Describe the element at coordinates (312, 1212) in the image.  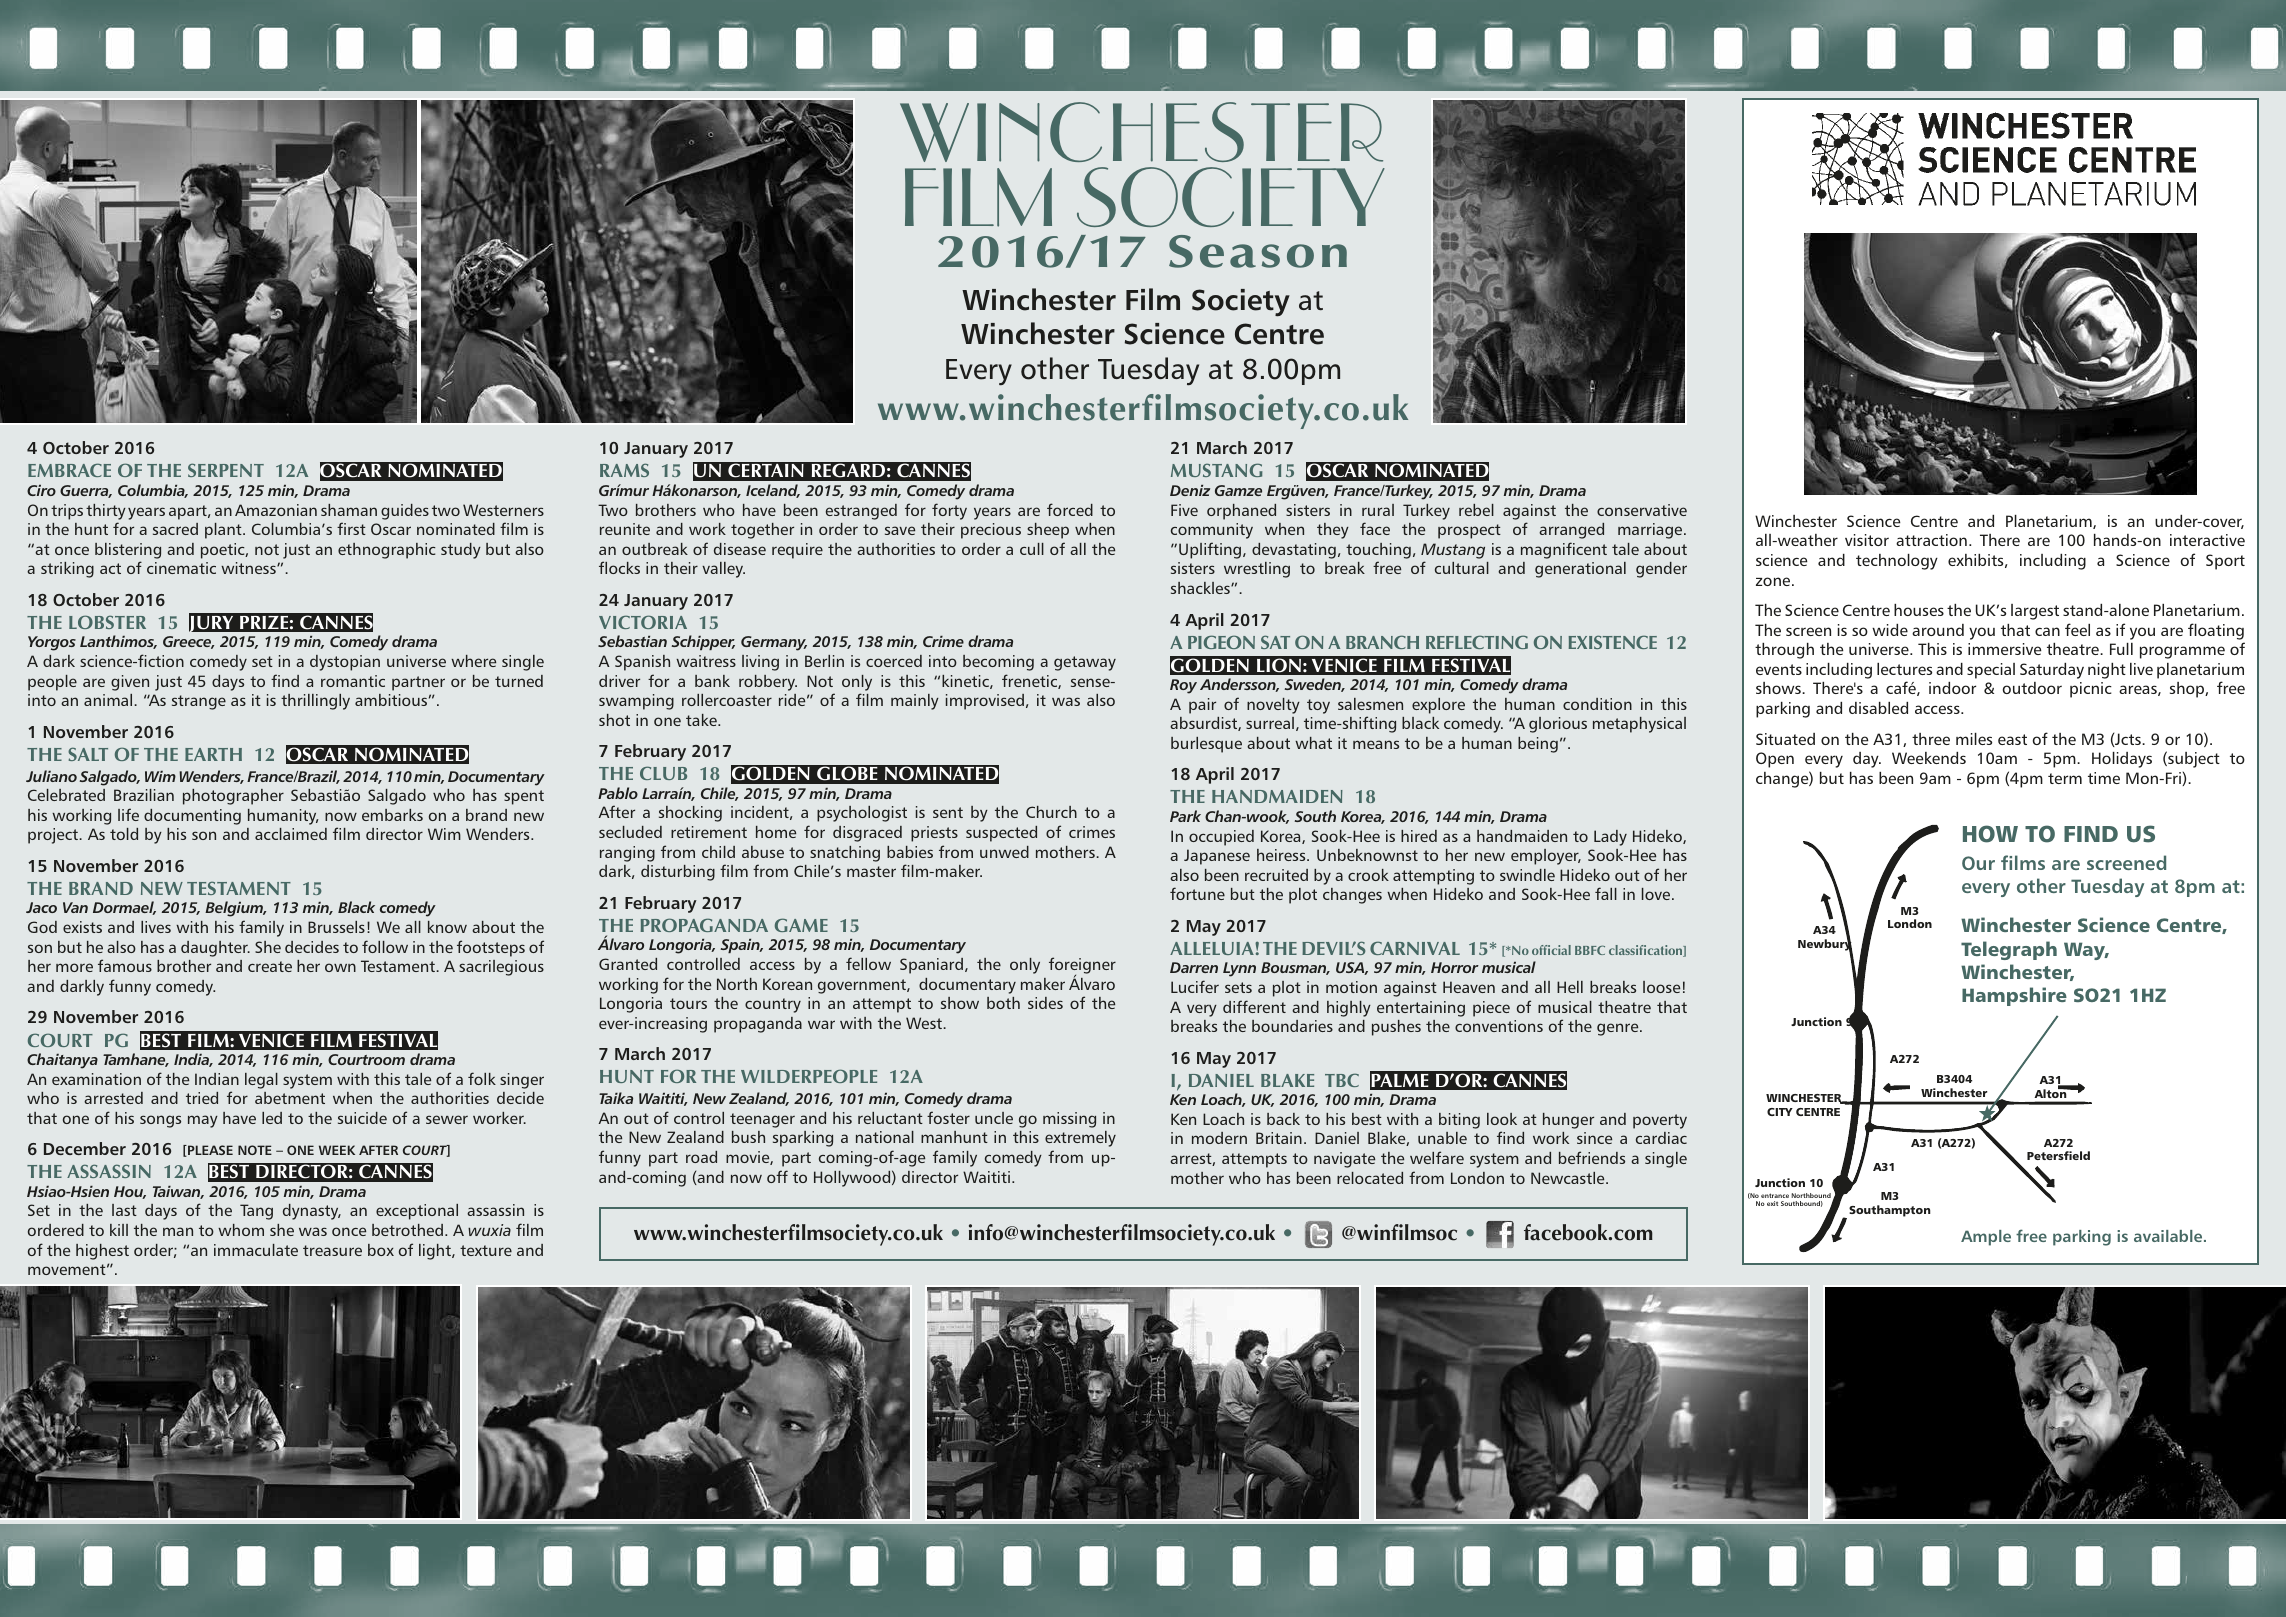
I see `dynasty` at that location.
